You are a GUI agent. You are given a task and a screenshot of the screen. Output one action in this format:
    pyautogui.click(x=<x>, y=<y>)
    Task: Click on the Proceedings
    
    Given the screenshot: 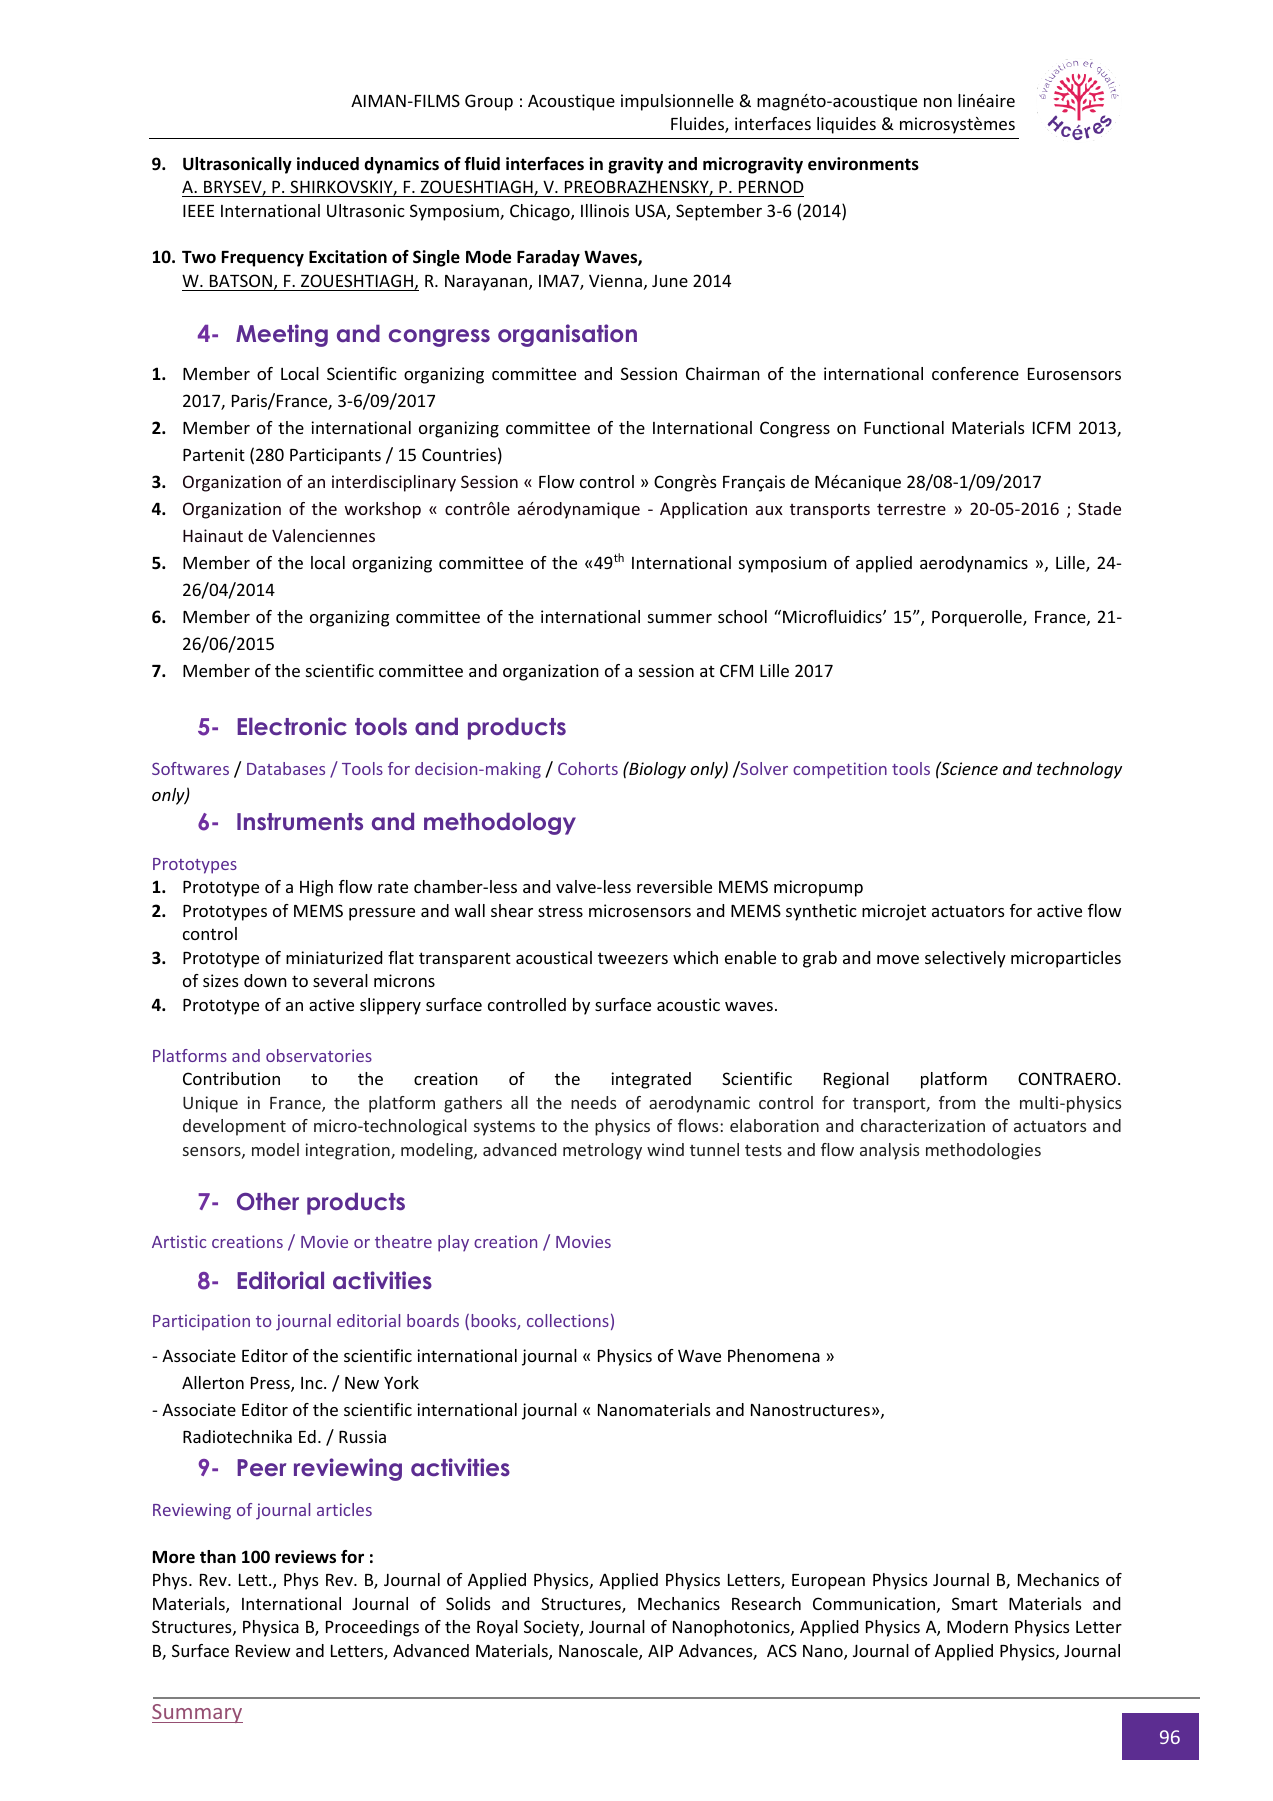 What is the action you would take?
    pyautogui.click(x=372, y=1628)
